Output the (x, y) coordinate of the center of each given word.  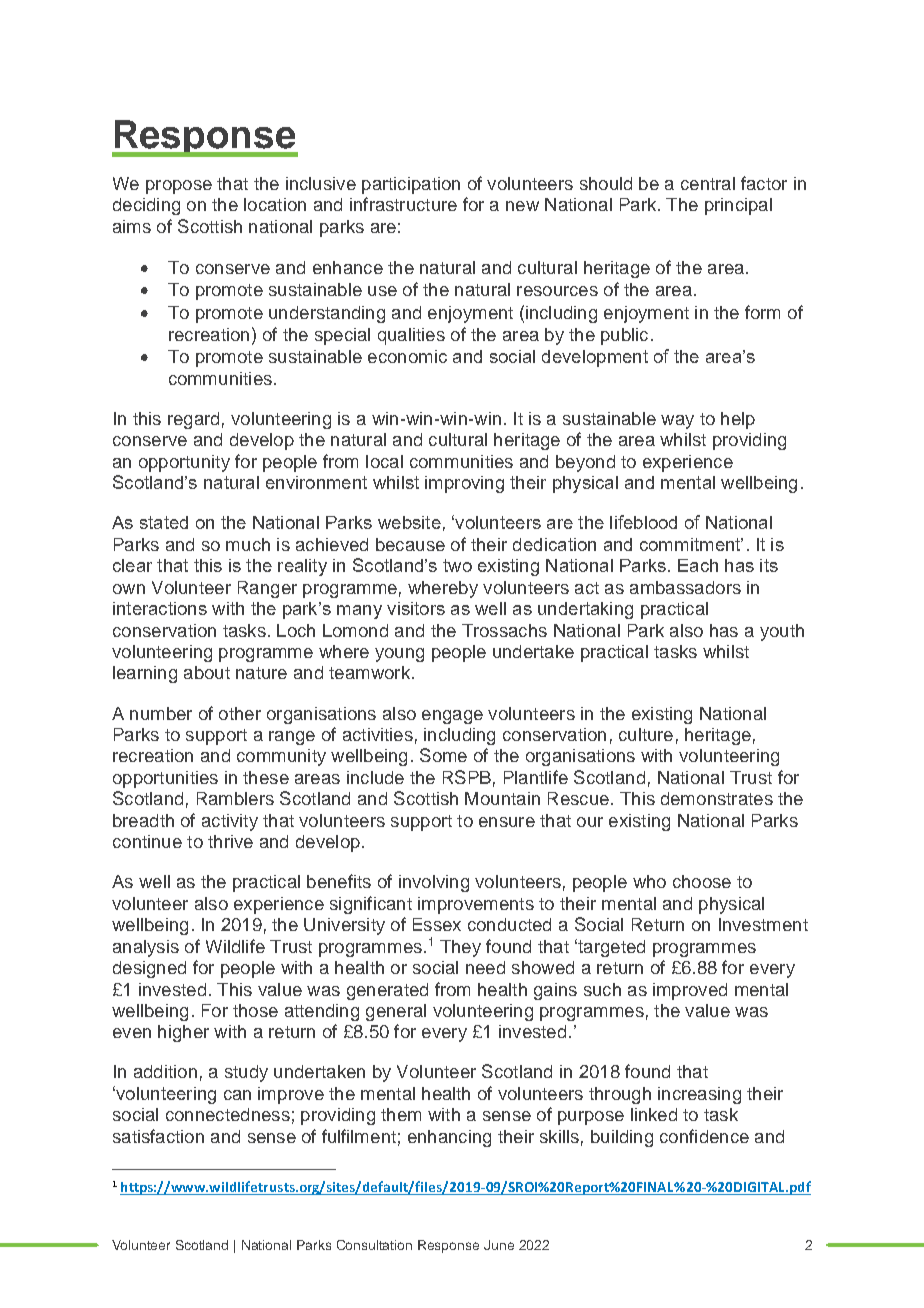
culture (646, 734)
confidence (704, 1136)
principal (738, 206)
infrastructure (403, 204)
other (240, 713)
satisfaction (158, 1136)
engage (452, 717)
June (499, 1245)
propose (179, 187)
